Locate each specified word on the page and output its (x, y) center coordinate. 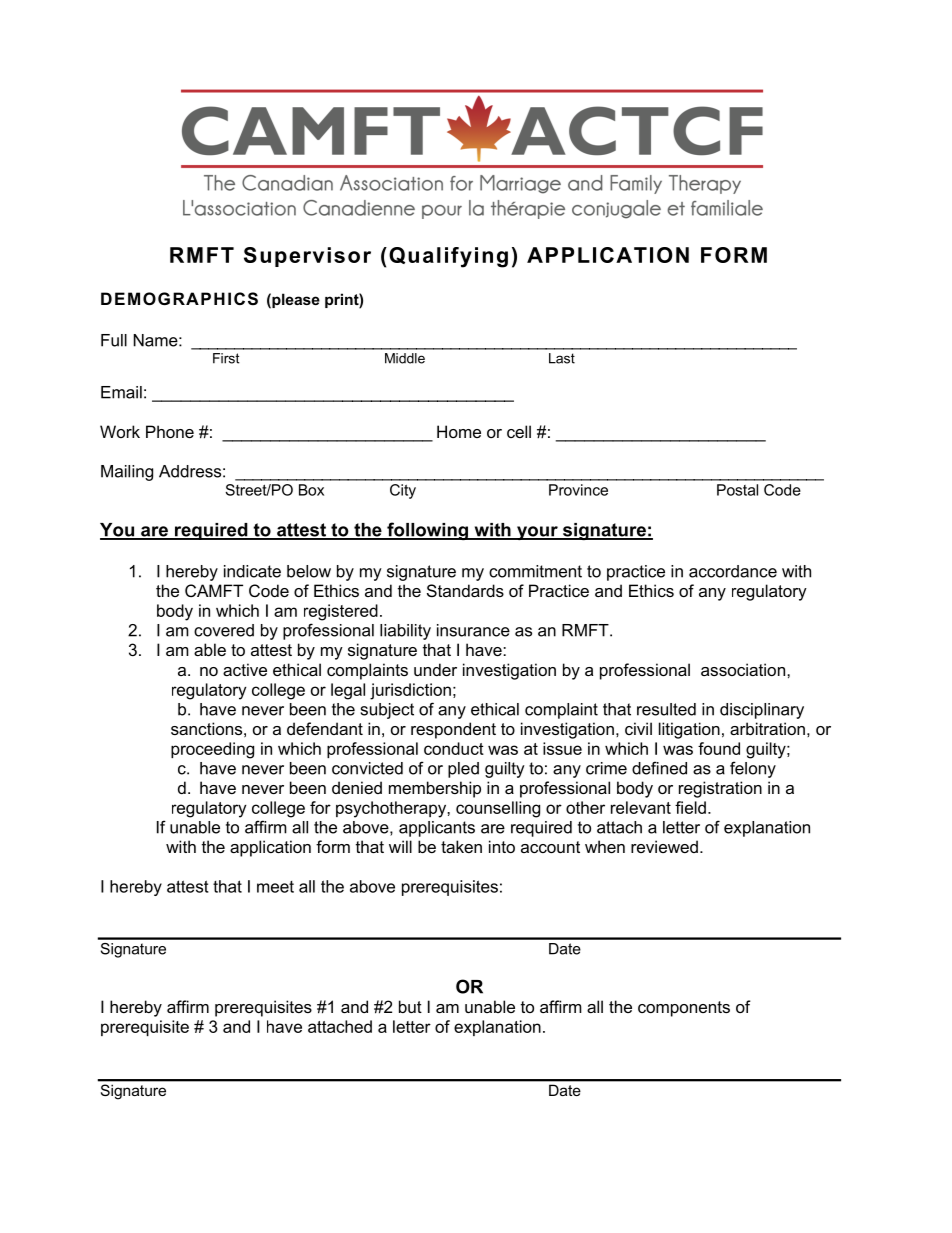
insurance (473, 630)
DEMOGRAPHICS (179, 299)
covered (224, 630)
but (410, 1006)
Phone (170, 431)
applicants (437, 829)
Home (459, 431)
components (684, 1009)
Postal (737, 490)
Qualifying (448, 257)
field (690, 807)
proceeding (212, 750)
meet (275, 887)
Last (562, 358)
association (743, 669)
